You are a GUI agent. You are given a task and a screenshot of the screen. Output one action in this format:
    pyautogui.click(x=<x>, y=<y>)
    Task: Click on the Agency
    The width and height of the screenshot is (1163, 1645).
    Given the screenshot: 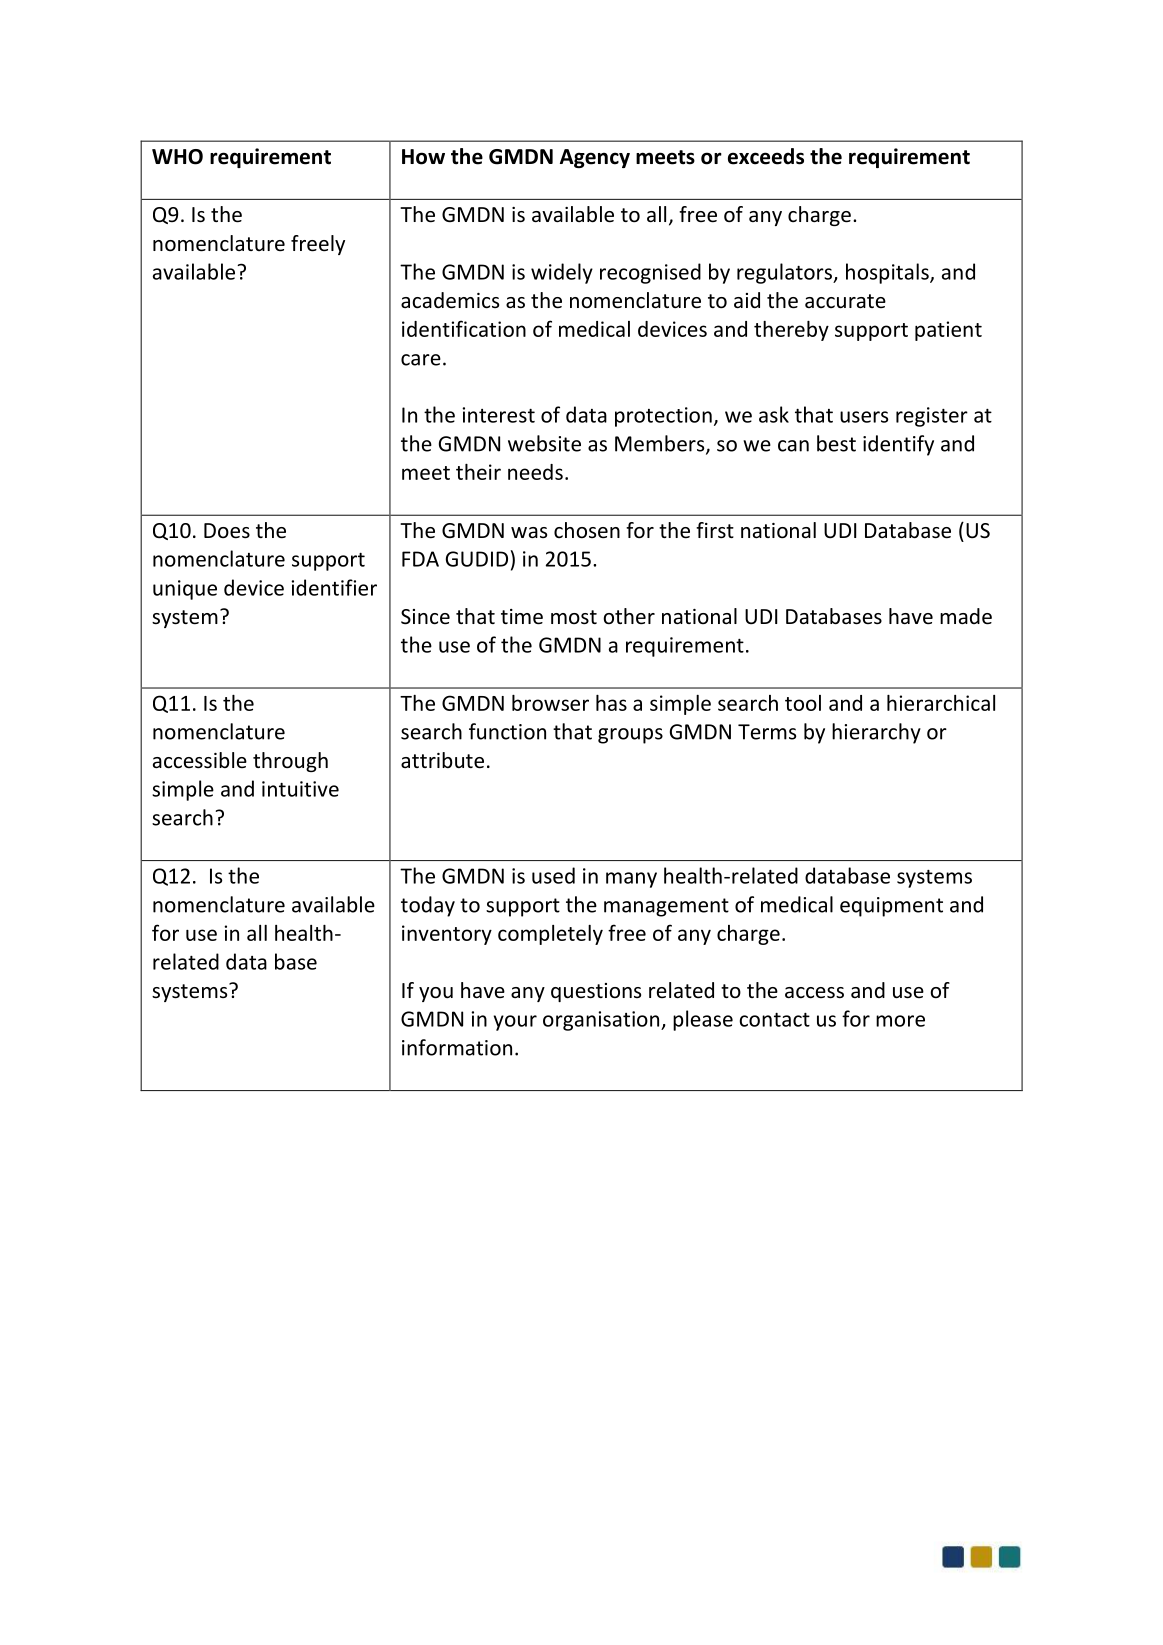 What is the action you would take?
    pyautogui.click(x=595, y=158)
